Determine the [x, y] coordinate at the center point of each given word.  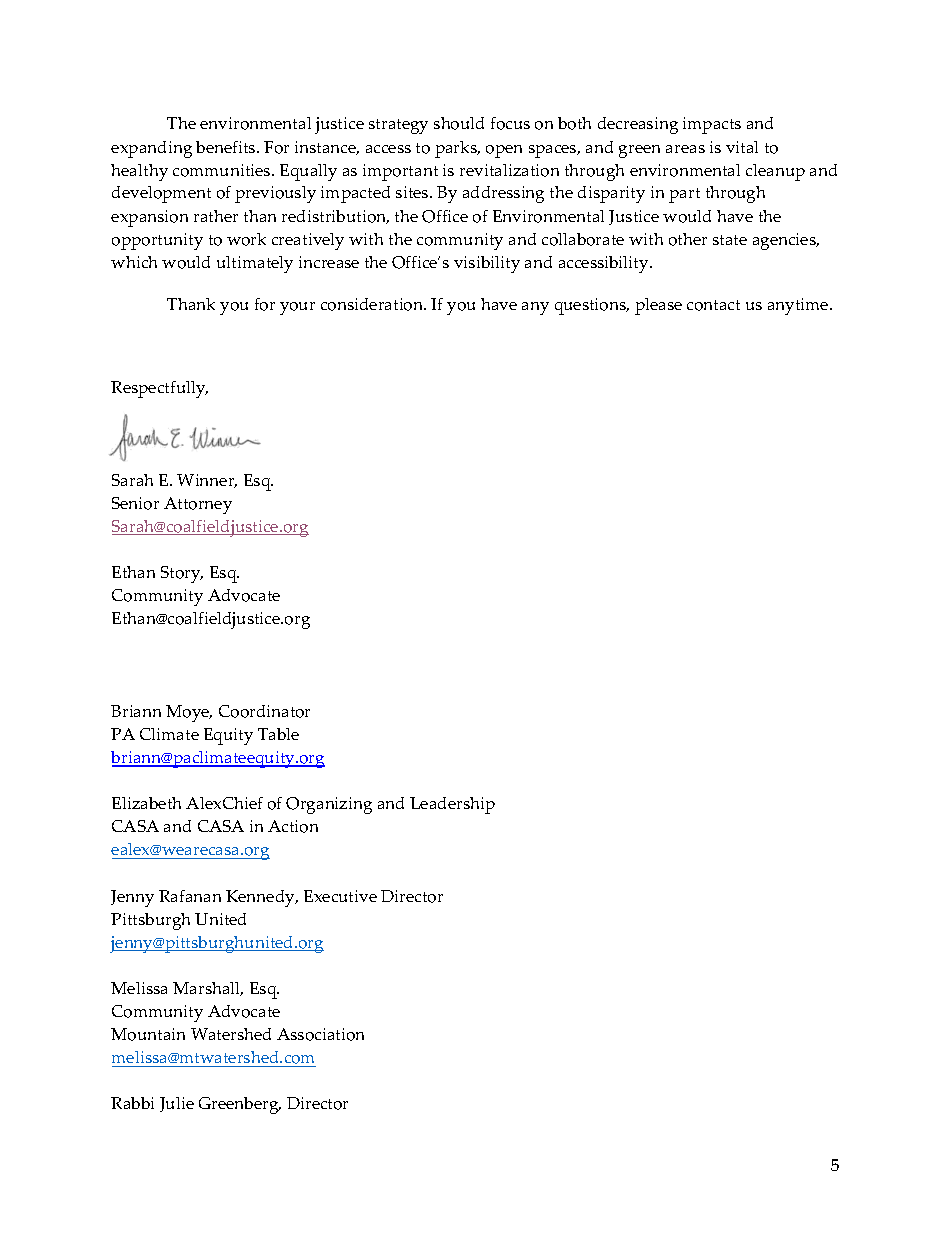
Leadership [452, 805]
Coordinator [264, 711]
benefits [227, 147]
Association [320, 1034]
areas [685, 149]
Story [182, 574]
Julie [177, 1104]
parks [457, 149]
